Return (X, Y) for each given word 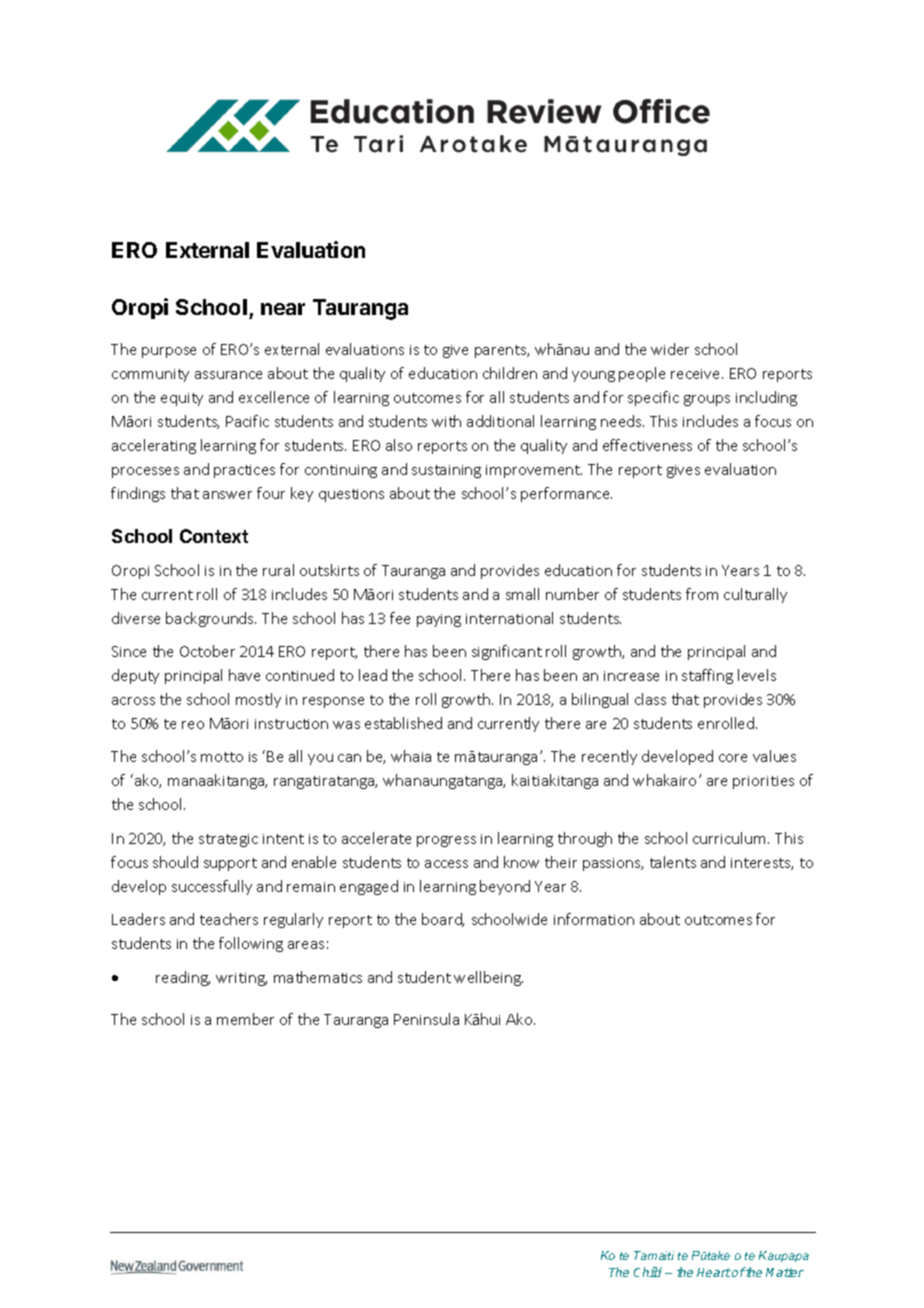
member (245, 1019)
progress (446, 841)
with (446, 421)
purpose (169, 352)
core (733, 758)
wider (670, 349)
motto (222, 757)
